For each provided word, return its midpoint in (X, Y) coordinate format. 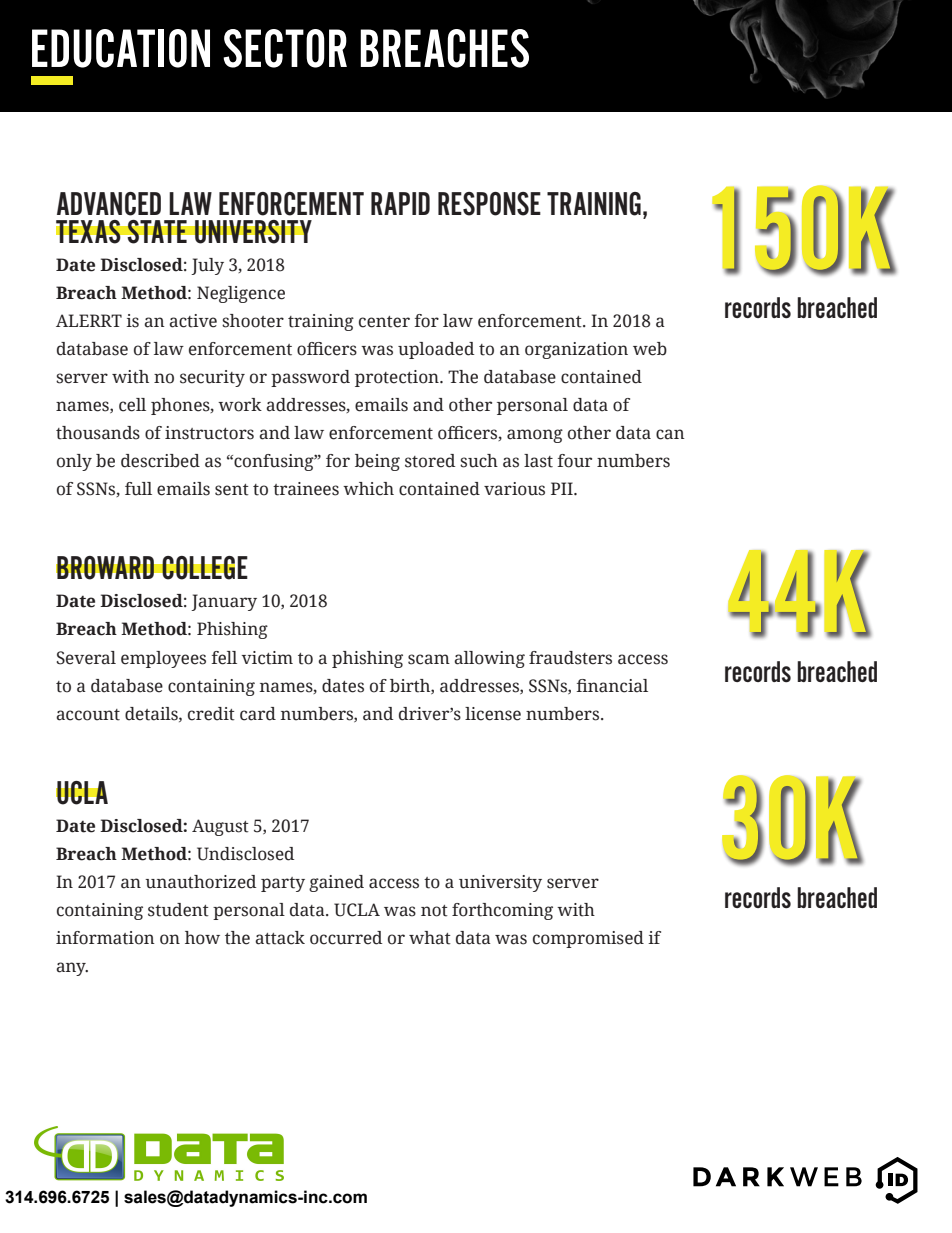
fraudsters (570, 658)
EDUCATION (121, 48)
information (105, 938)
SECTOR (285, 48)
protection (398, 378)
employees (163, 659)
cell (132, 405)
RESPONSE (489, 204)
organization (576, 350)
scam (429, 659)
